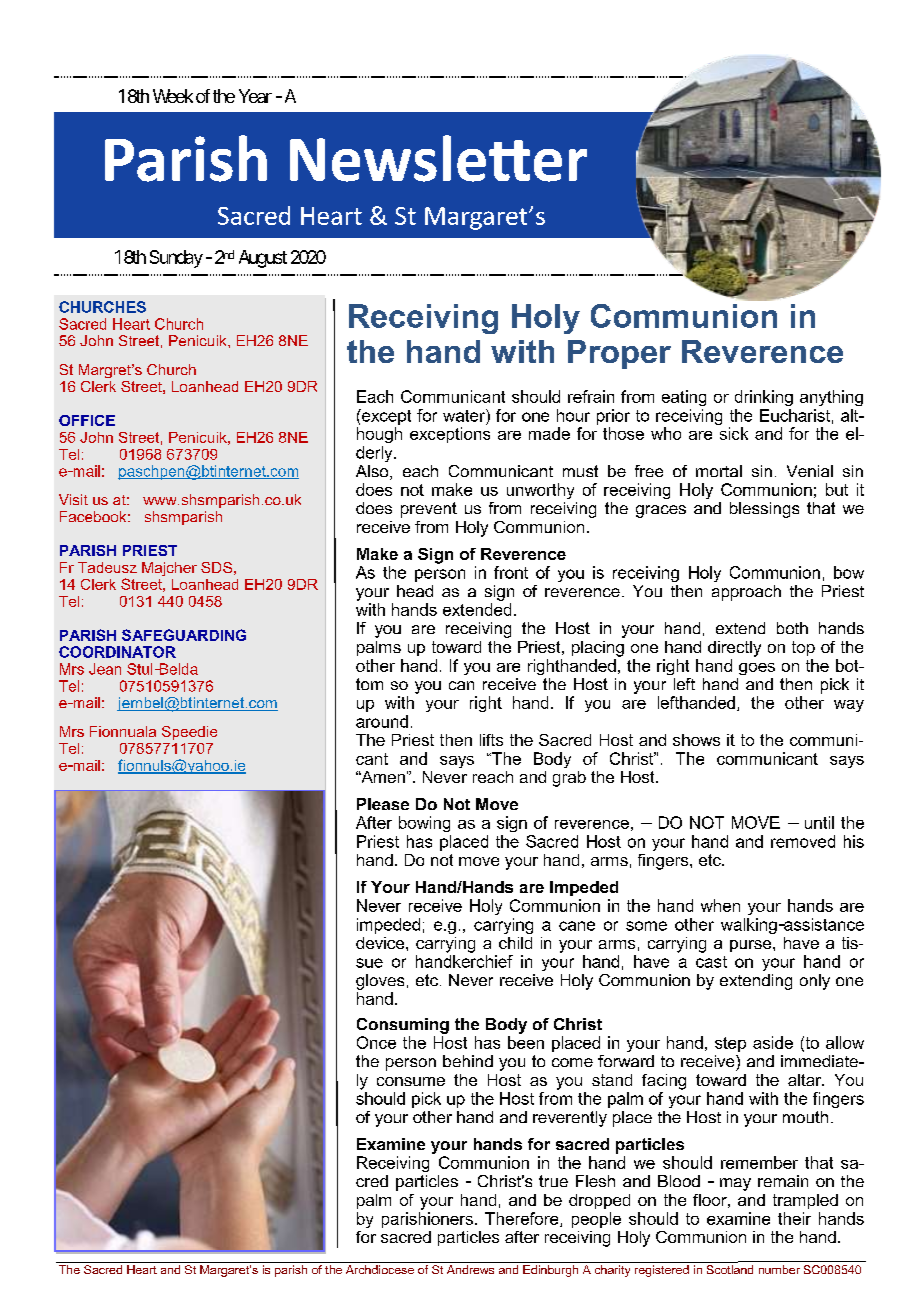  Describe the element at coordinates (424, 824) in the screenshot. I see `bowing` at that location.
